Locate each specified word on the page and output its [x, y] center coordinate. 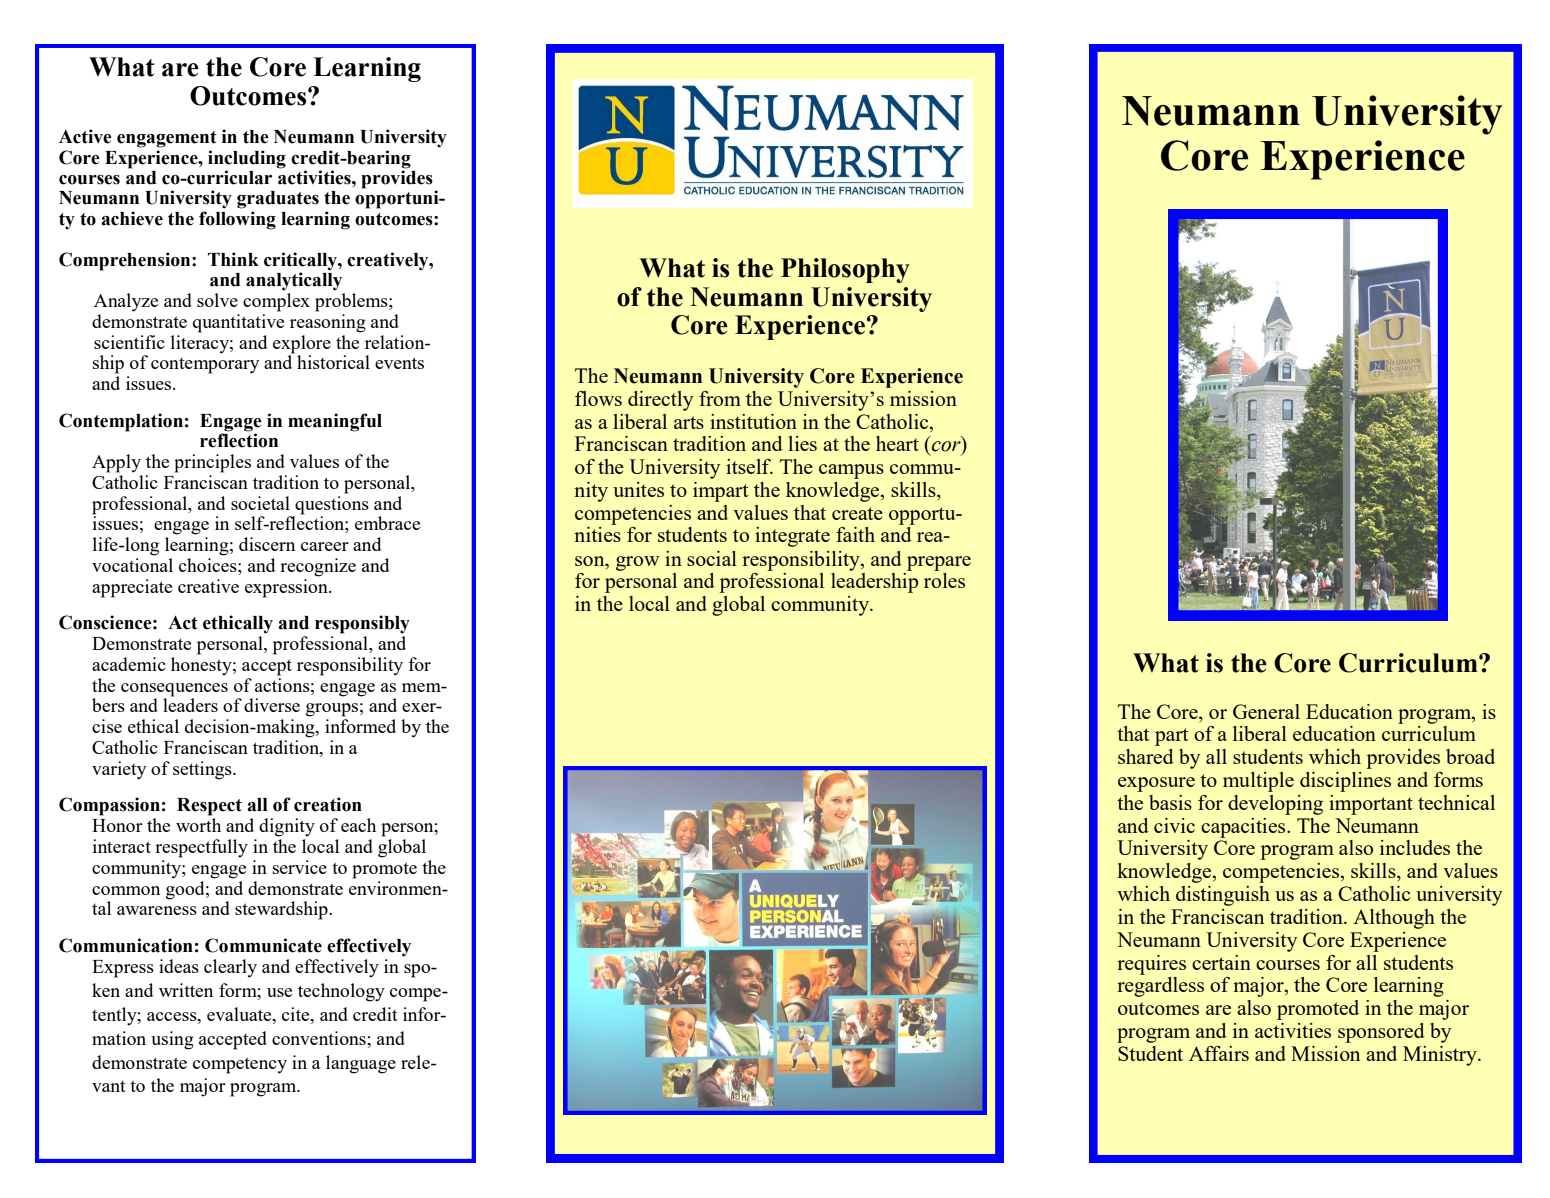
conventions [320, 1038]
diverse [272, 705]
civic [1174, 825]
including [247, 159]
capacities [1244, 828]
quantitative [238, 323]
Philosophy [845, 270]
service [300, 867]
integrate [792, 537]
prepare [939, 563]
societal [260, 503]
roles [944, 580]
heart [897, 443]
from [720, 398]
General [1266, 711]
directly [660, 401]
